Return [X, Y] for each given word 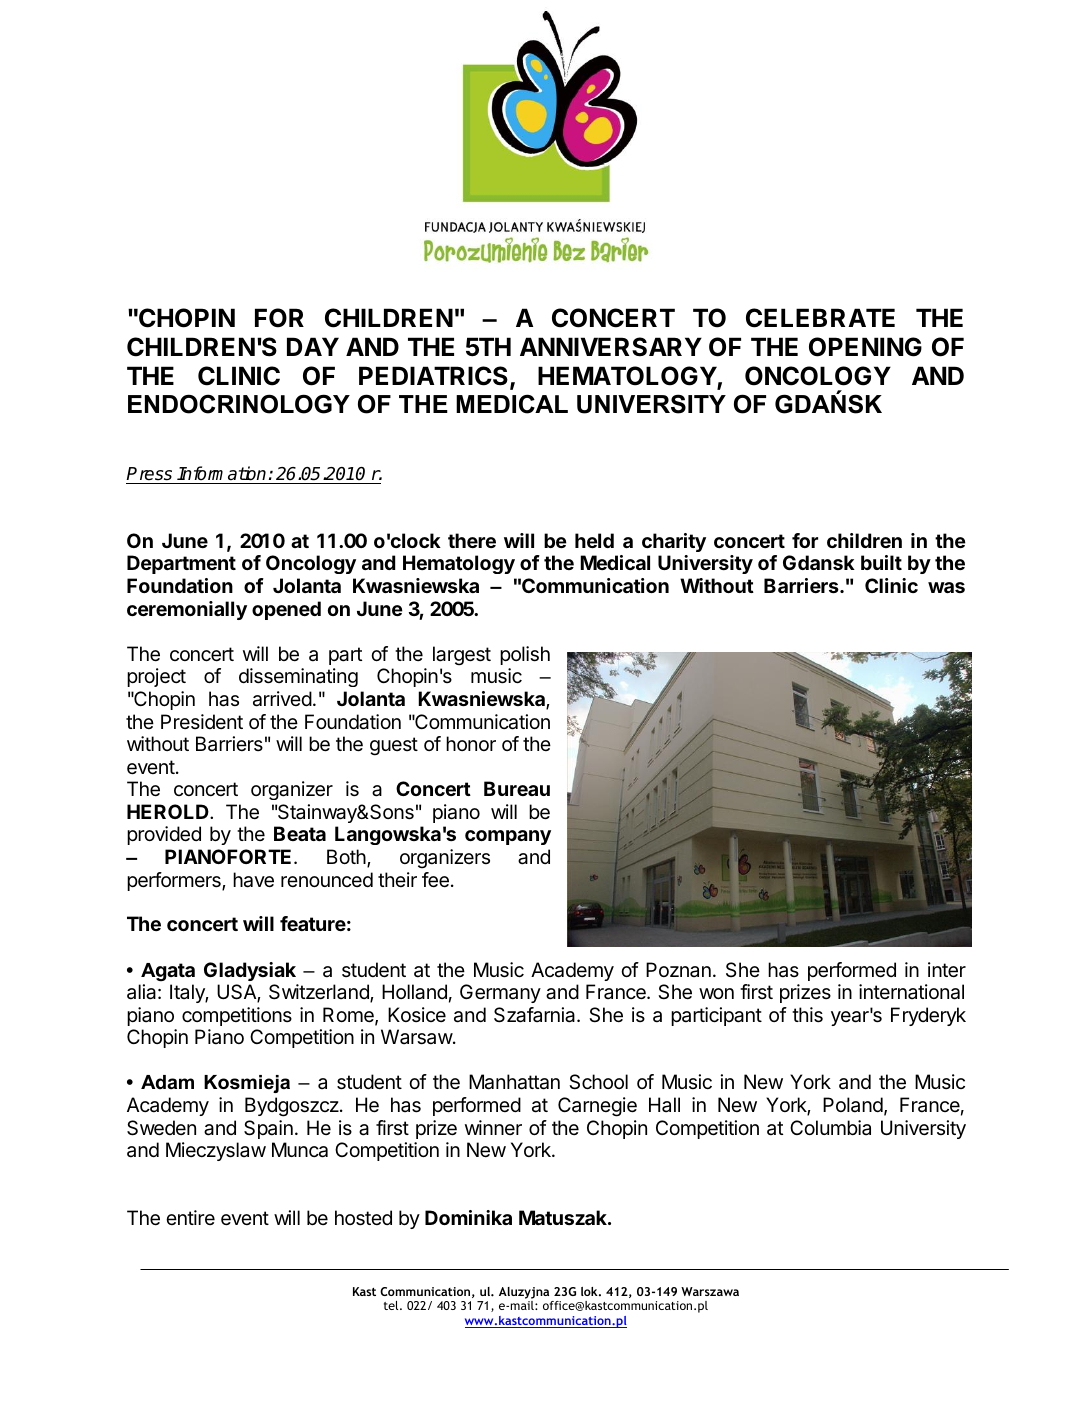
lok [590, 1291]
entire [190, 1217]
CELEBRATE [820, 318]
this [807, 1015]
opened [286, 610]
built [881, 562]
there [472, 540]
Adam [167, 1082]
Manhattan [514, 1082]
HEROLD [169, 811]
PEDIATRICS [433, 376]
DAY [313, 346]
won [716, 993]
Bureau [517, 788]
